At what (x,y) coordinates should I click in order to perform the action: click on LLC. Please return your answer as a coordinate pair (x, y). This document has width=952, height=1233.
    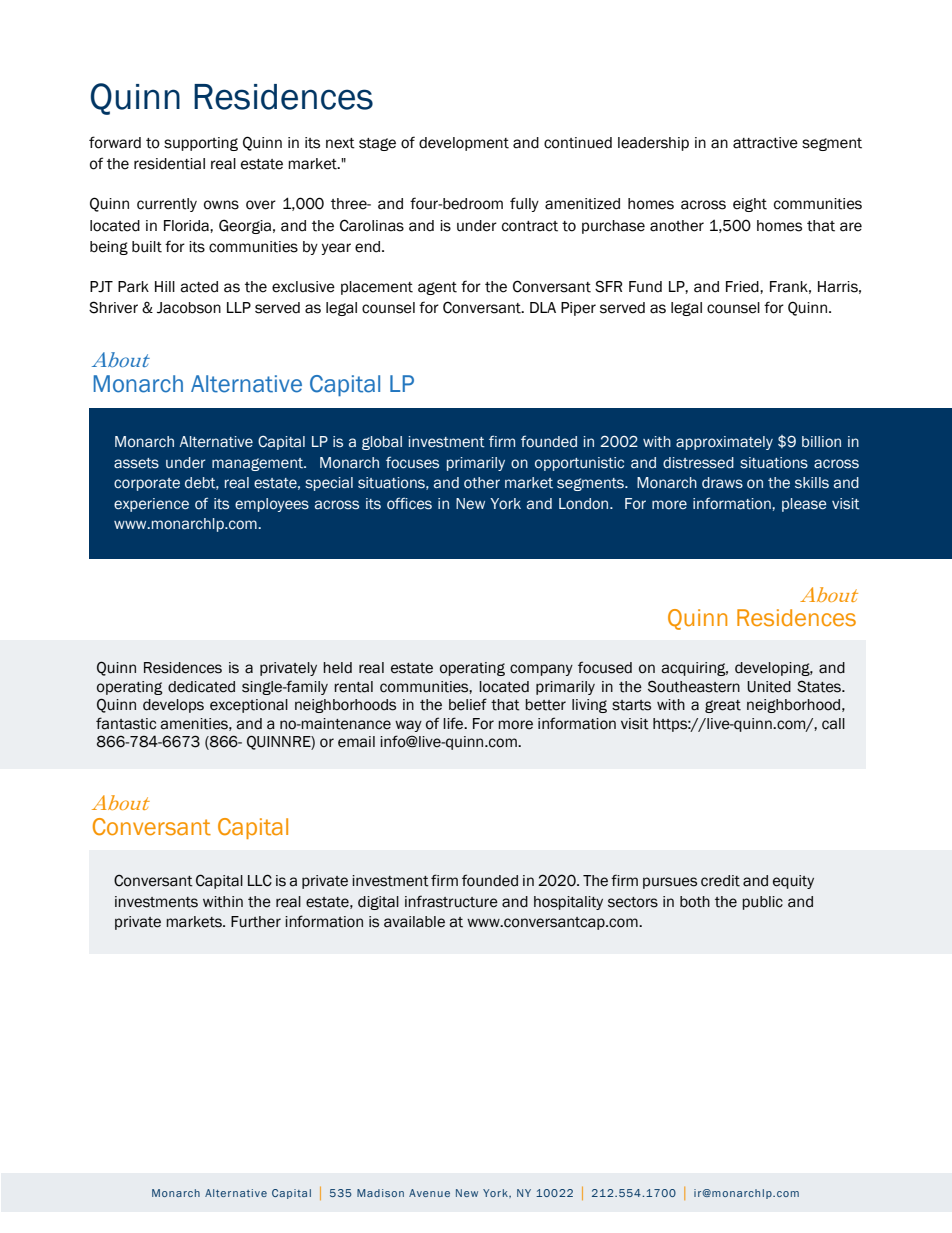
    Looking at the image, I should click on (260, 880).
